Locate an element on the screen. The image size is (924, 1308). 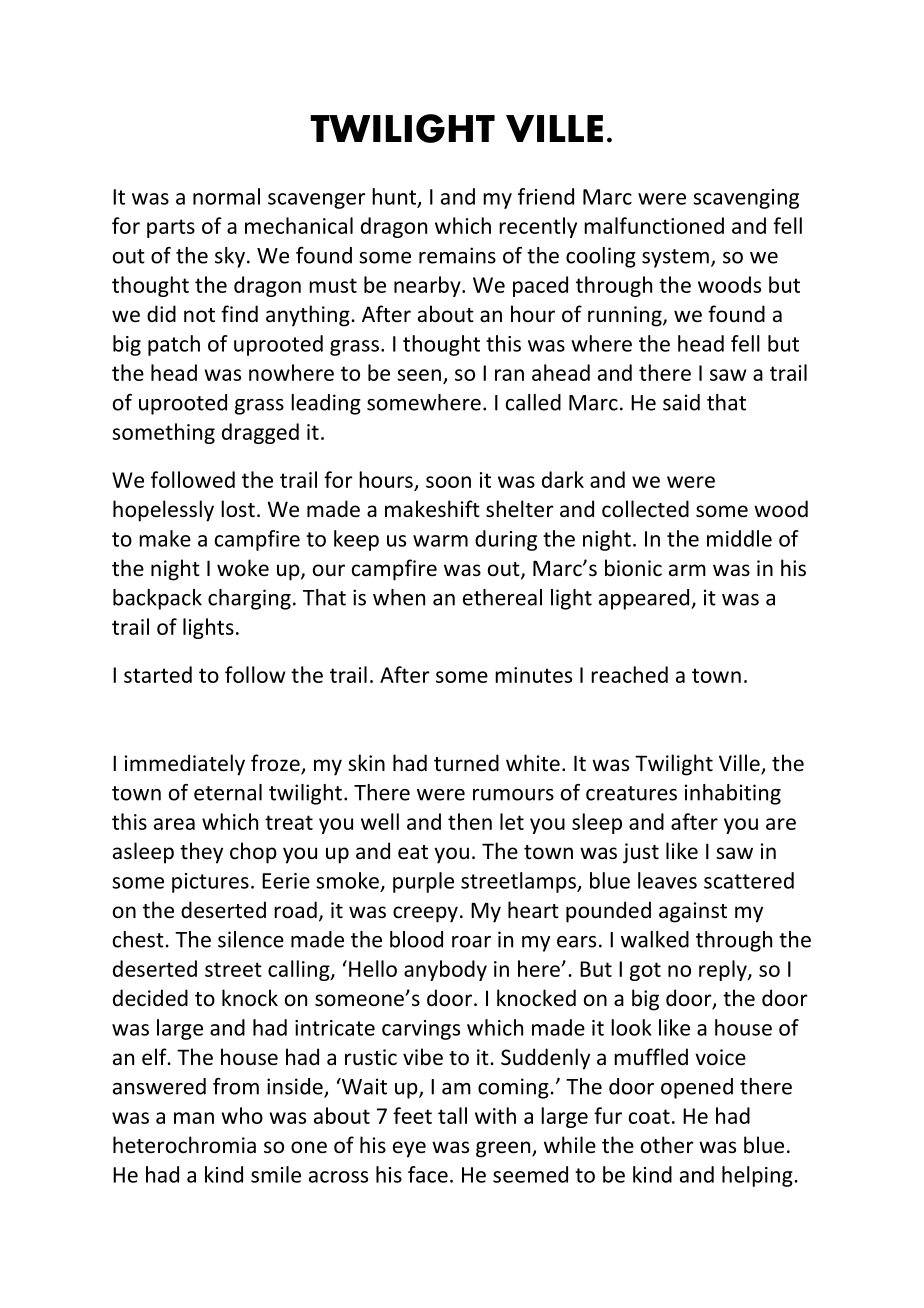
just is located at coordinates (641, 853).
